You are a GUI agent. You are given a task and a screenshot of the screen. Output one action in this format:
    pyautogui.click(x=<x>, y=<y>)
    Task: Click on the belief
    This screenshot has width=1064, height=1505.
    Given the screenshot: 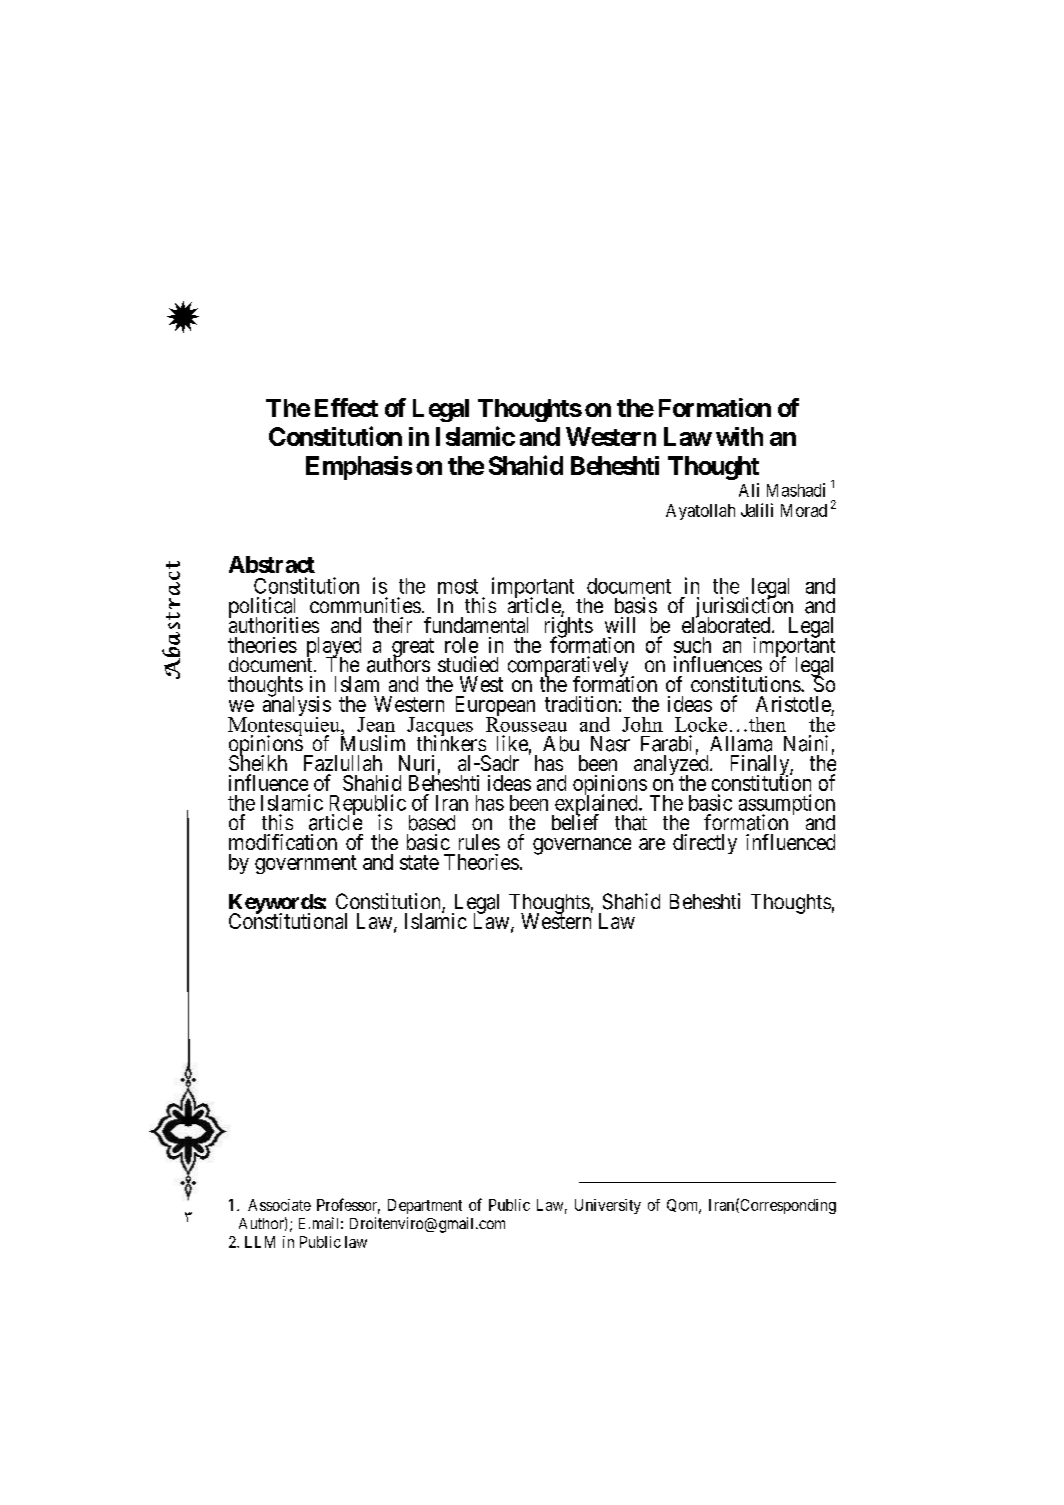 What is the action you would take?
    pyautogui.click(x=575, y=821)
